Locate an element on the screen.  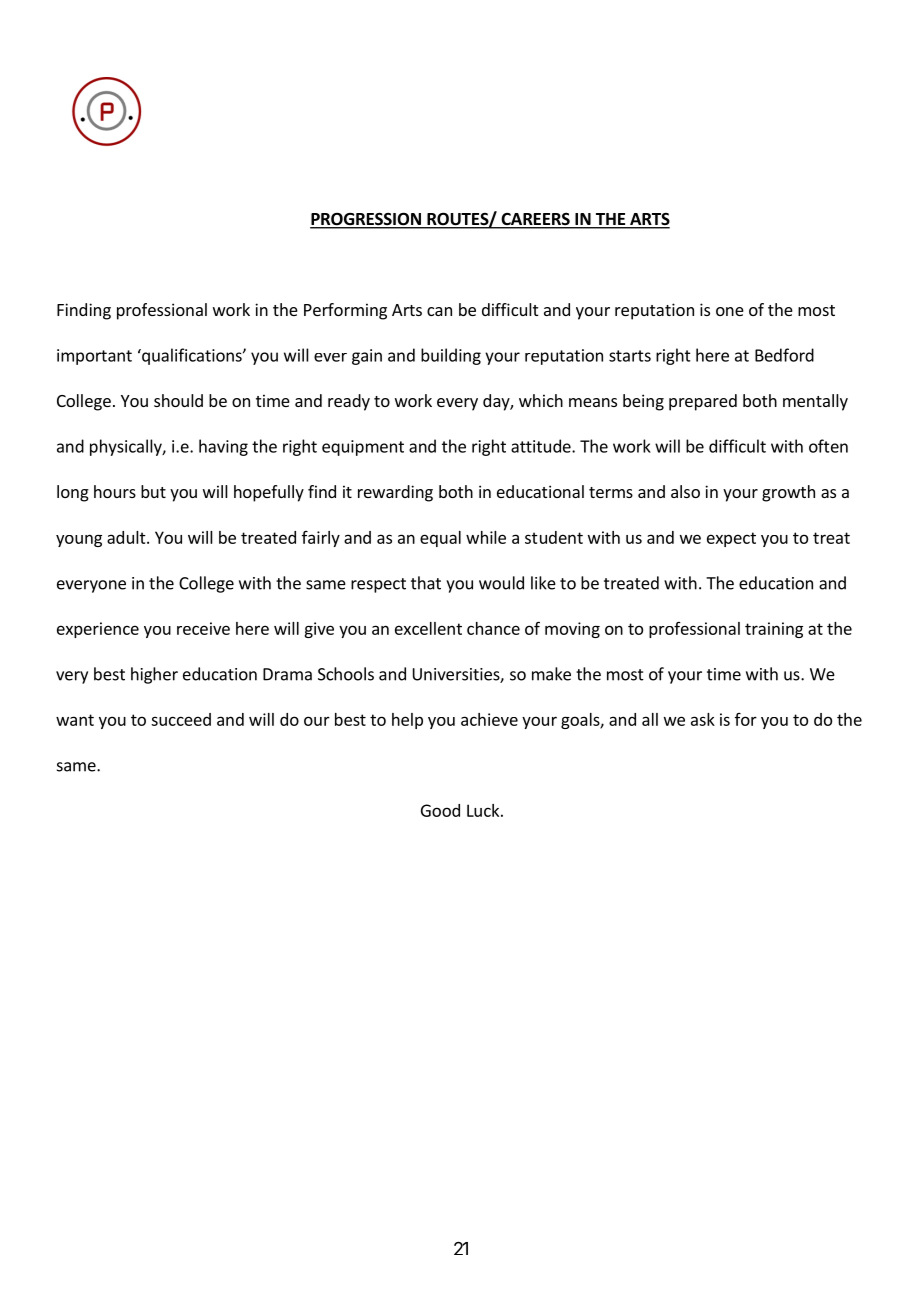
Bedford is located at coordinates (784, 355).
